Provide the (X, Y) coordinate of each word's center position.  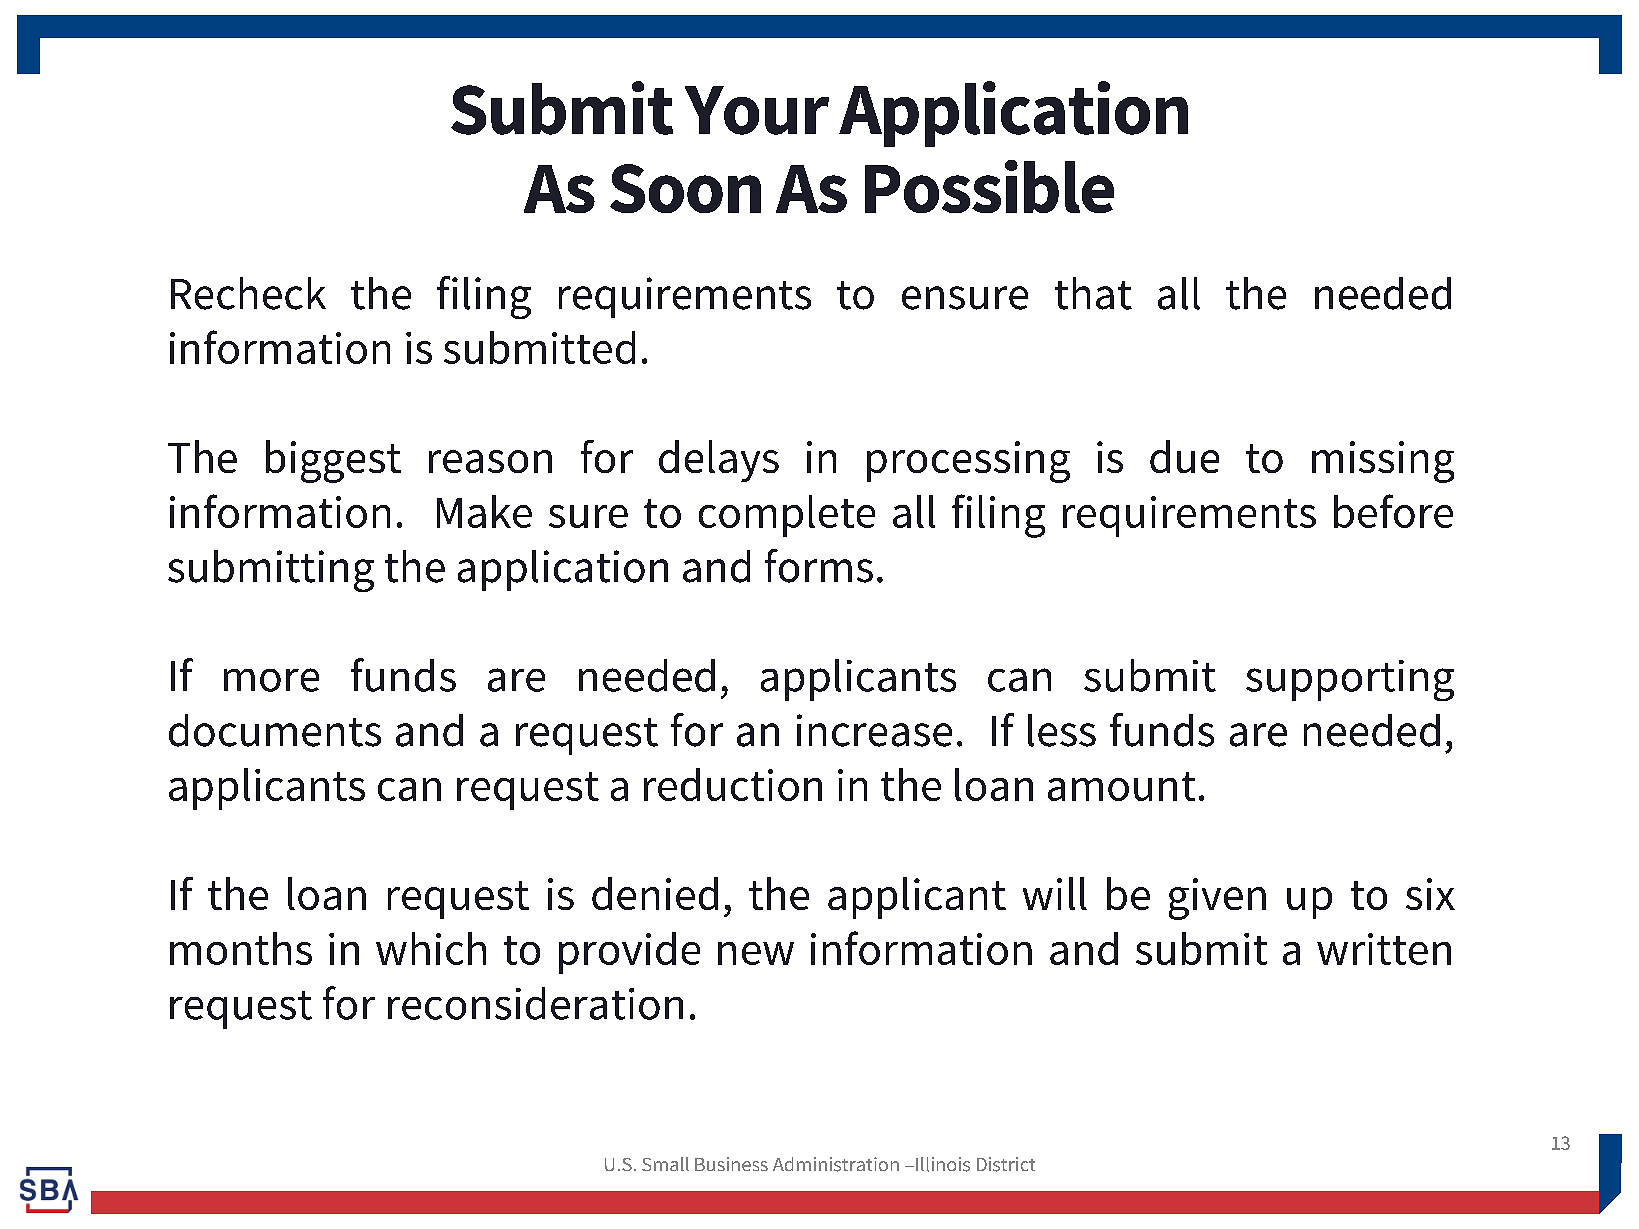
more (271, 680)
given (1217, 899)
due (1184, 456)
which (431, 948)
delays (719, 461)
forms (819, 566)
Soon (685, 188)
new (756, 953)
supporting (1350, 680)
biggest (333, 461)
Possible (989, 186)
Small (665, 1164)
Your (757, 110)
